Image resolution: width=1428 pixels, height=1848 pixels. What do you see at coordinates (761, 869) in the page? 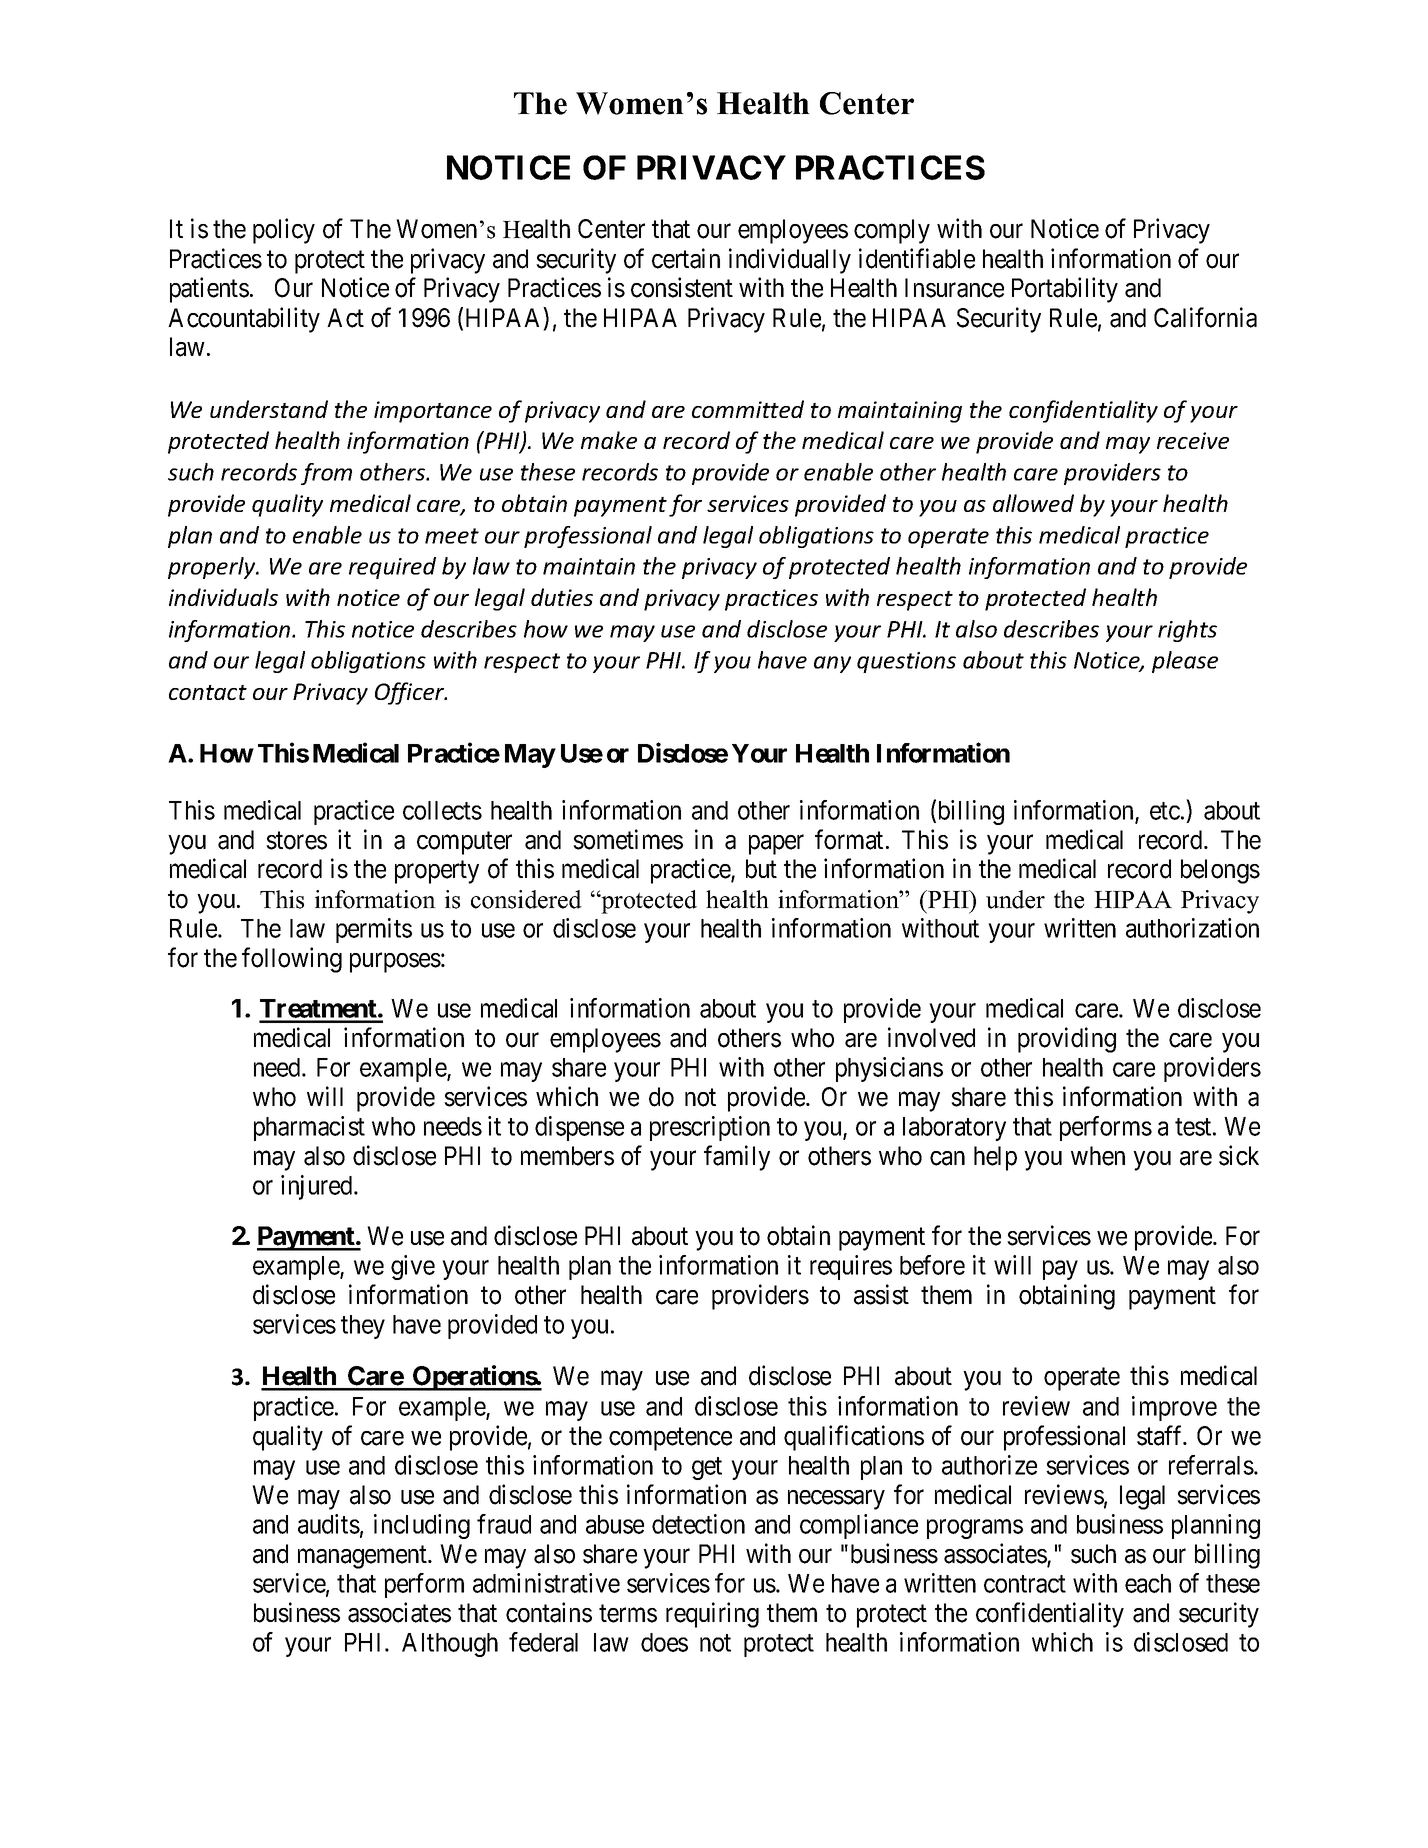
I see `but` at bounding box center [761, 869].
